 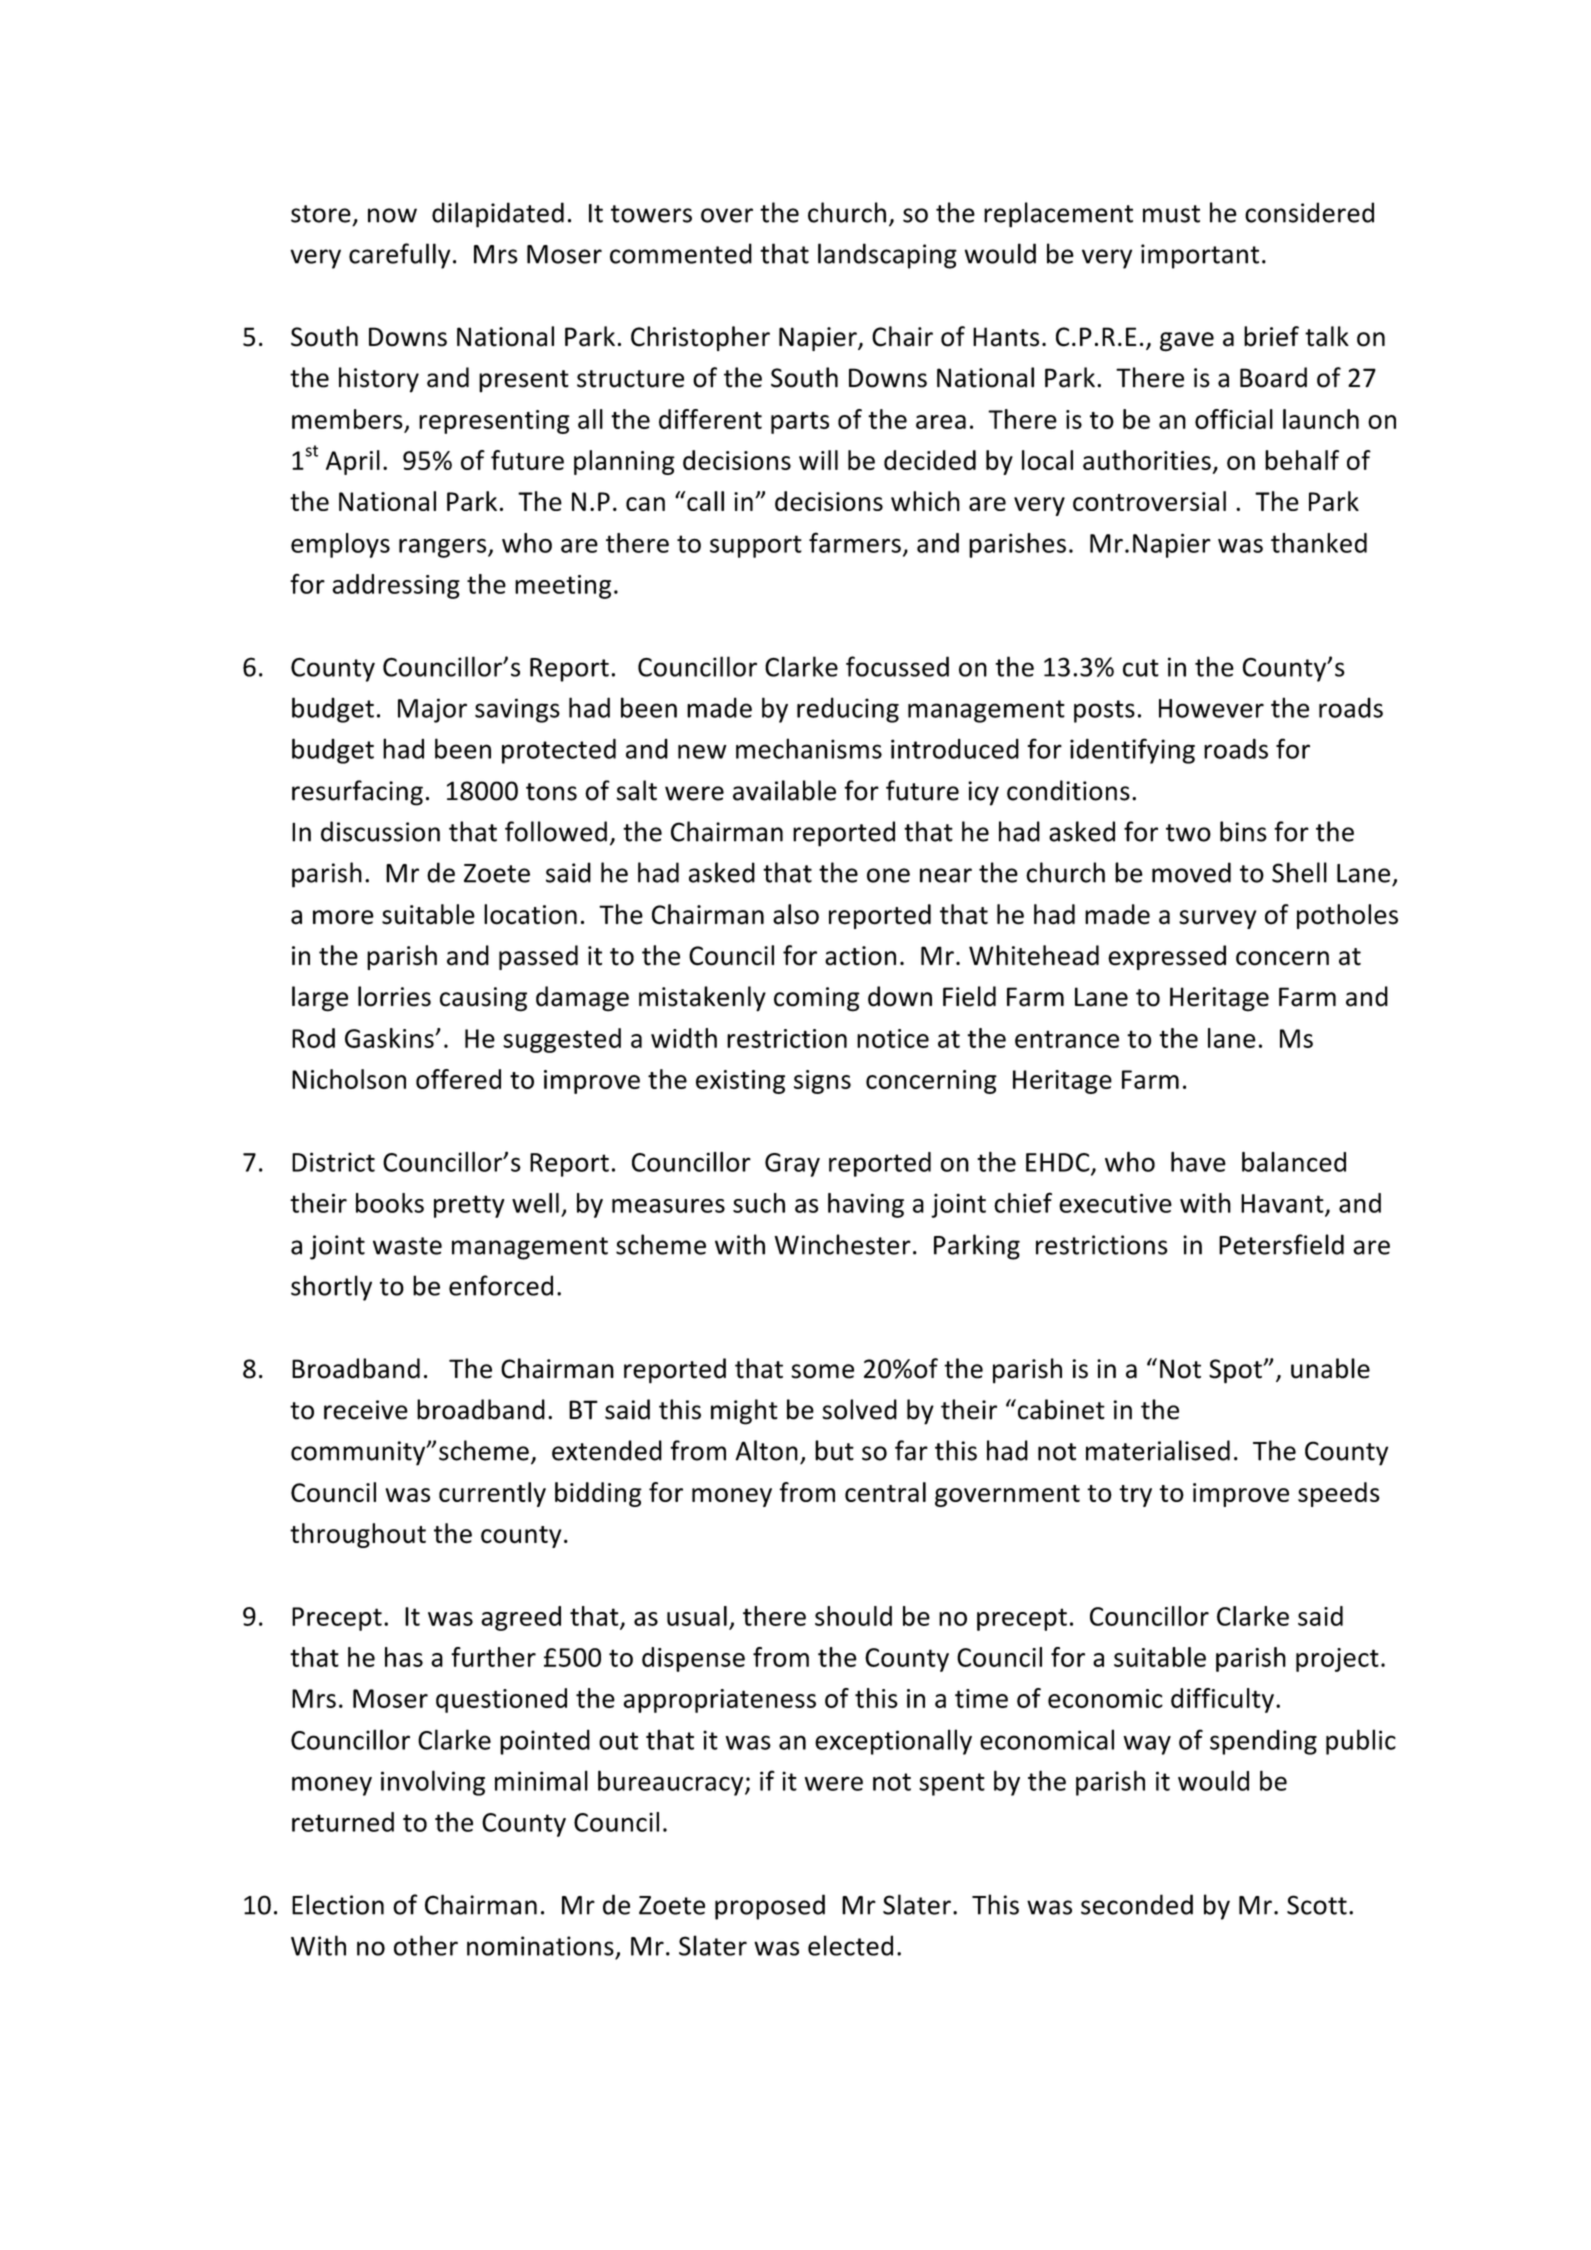 I want to click on carefully, so click(x=400, y=256).
